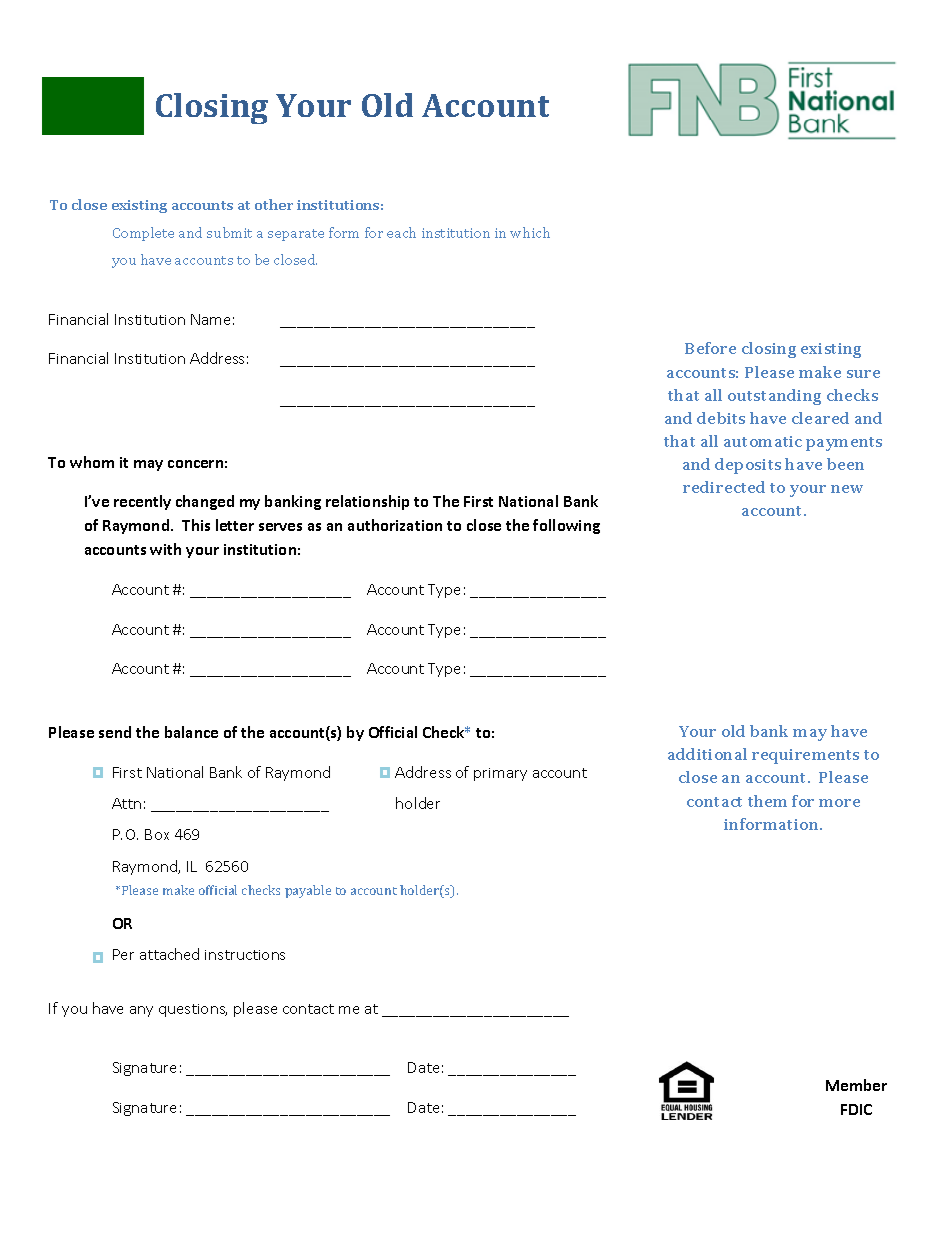  What do you see at coordinates (530, 232) in the screenshot?
I see `which` at bounding box center [530, 232].
